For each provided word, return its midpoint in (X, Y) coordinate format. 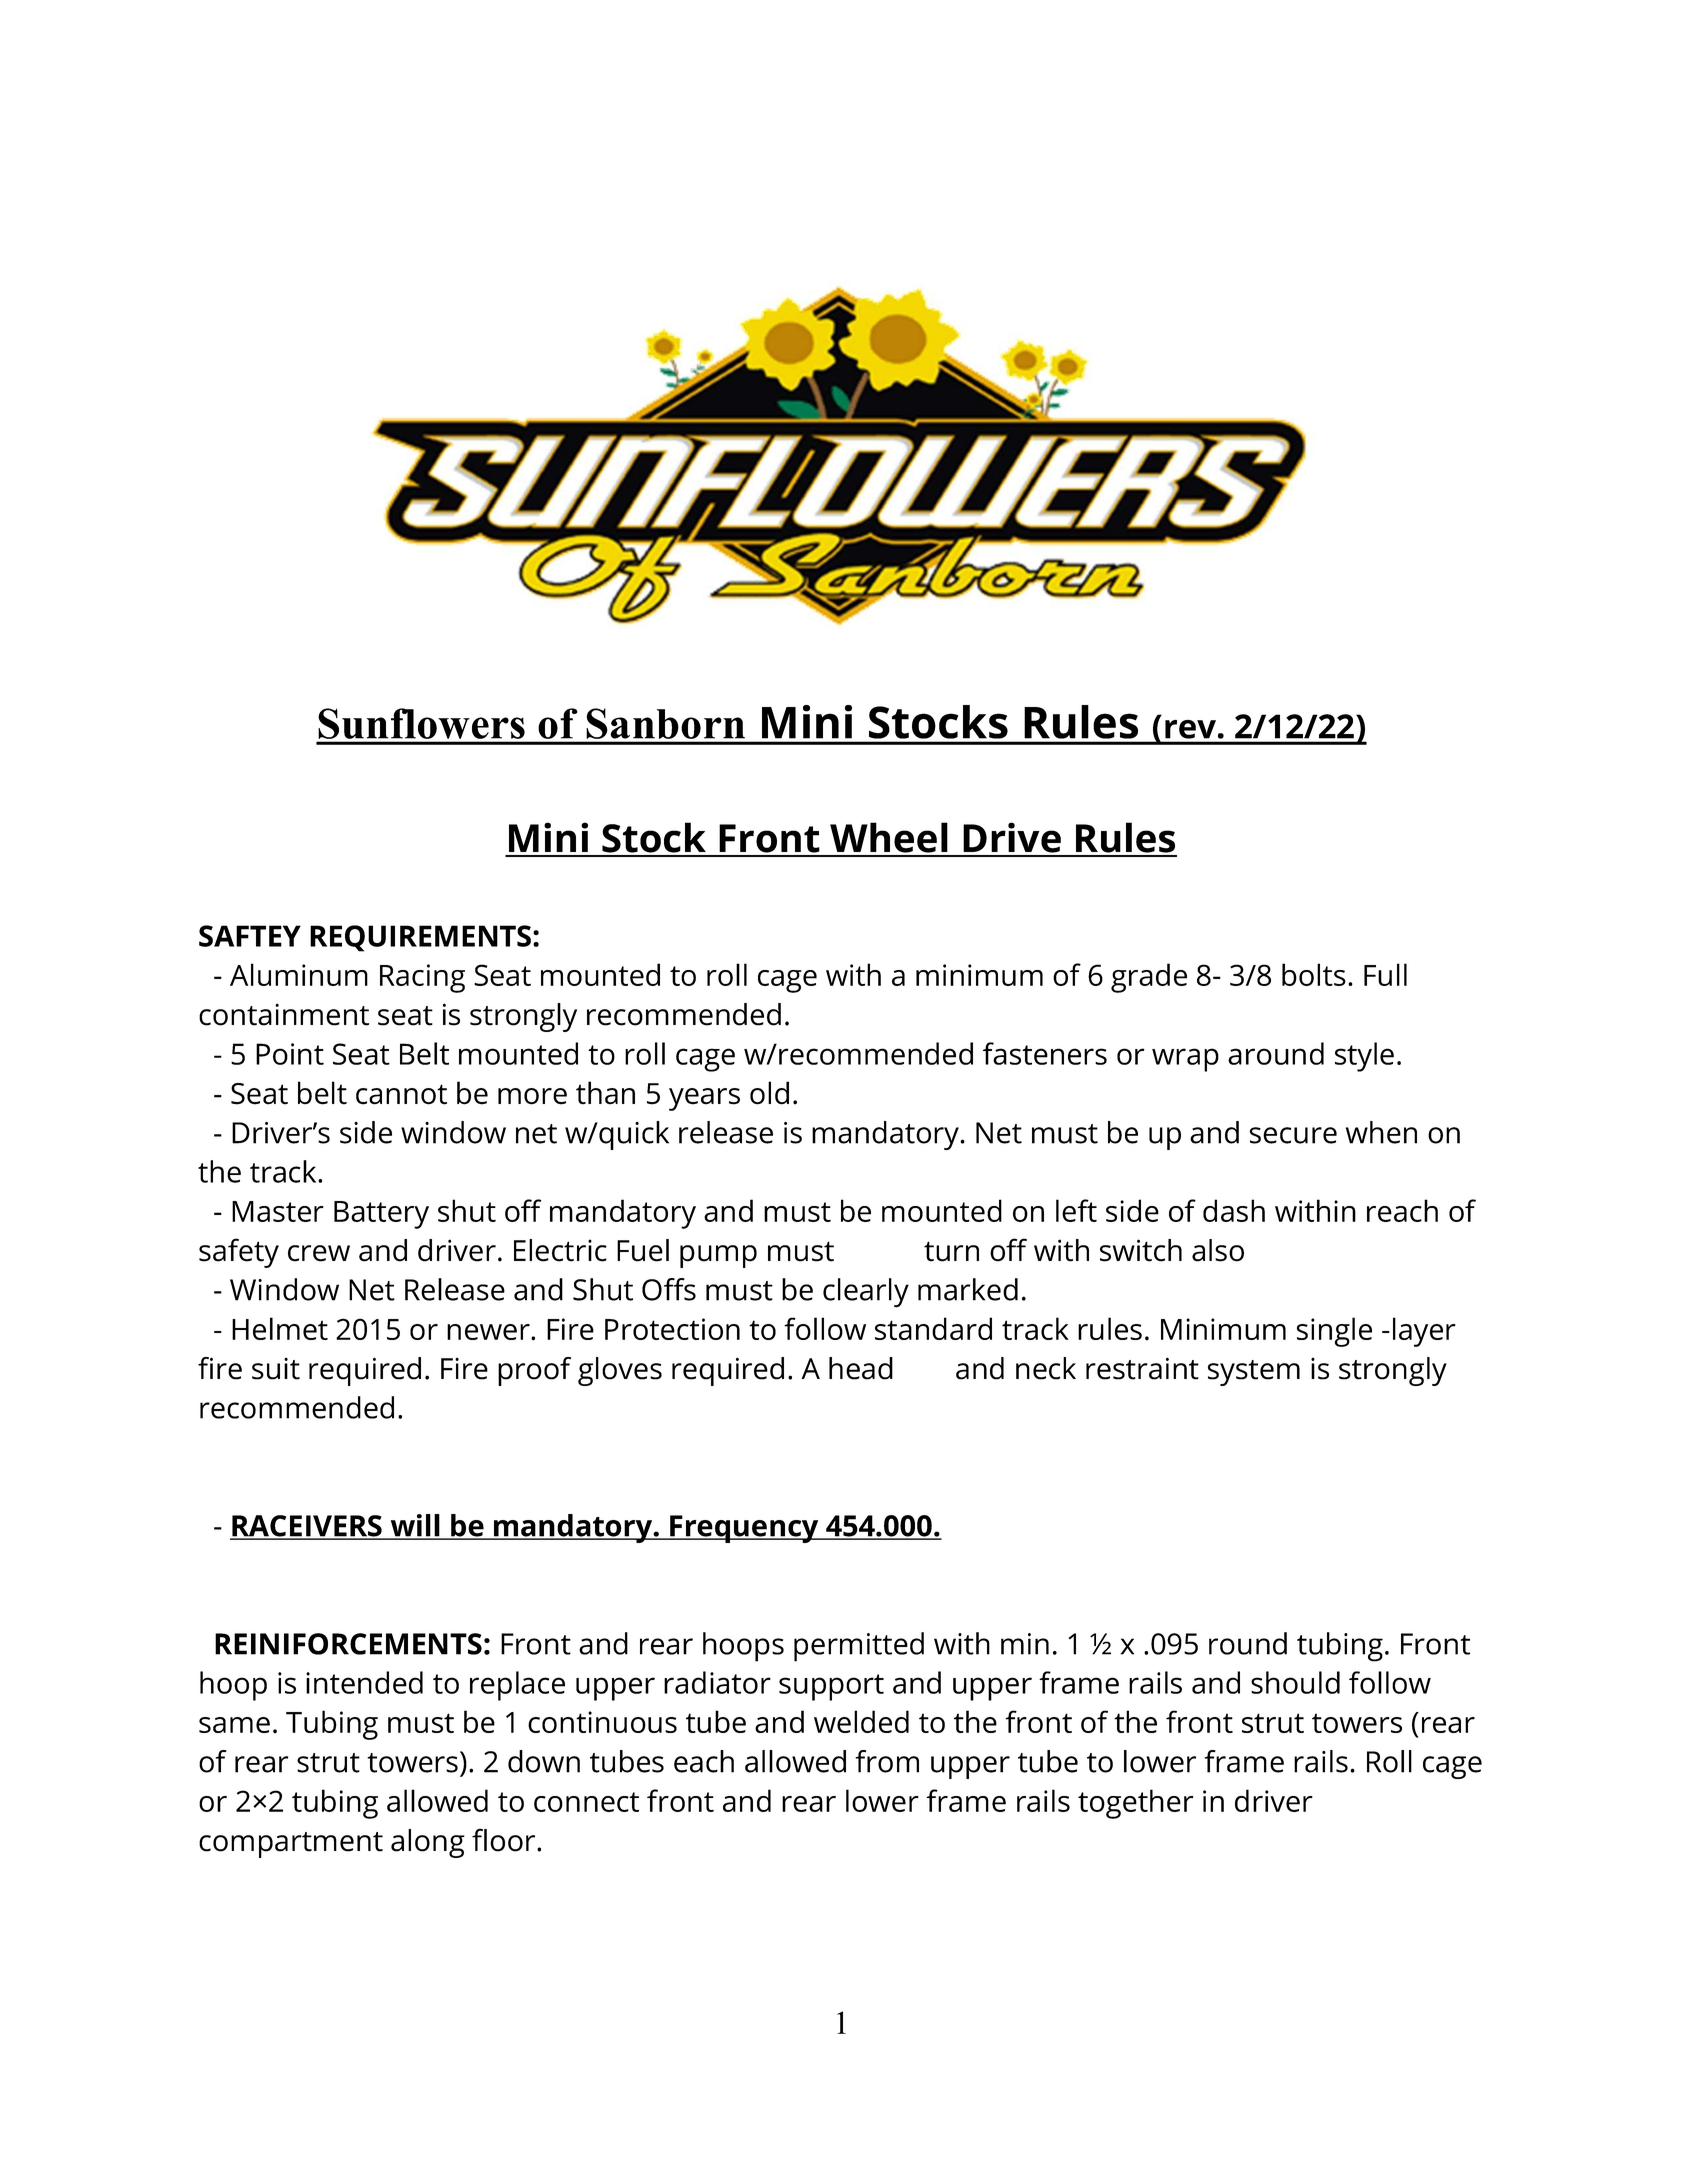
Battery (381, 1215)
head (861, 1368)
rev (1190, 729)
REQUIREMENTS (420, 938)
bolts (1314, 974)
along (428, 1843)
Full (1385, 974)
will (415, 1526)
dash (1234, 1210)
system (1254, 1373)
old (769, 1093)
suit (276, 1369)
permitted (859, 1647)
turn (951, 1251)
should (1295, 1682)
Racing (422, 978)
